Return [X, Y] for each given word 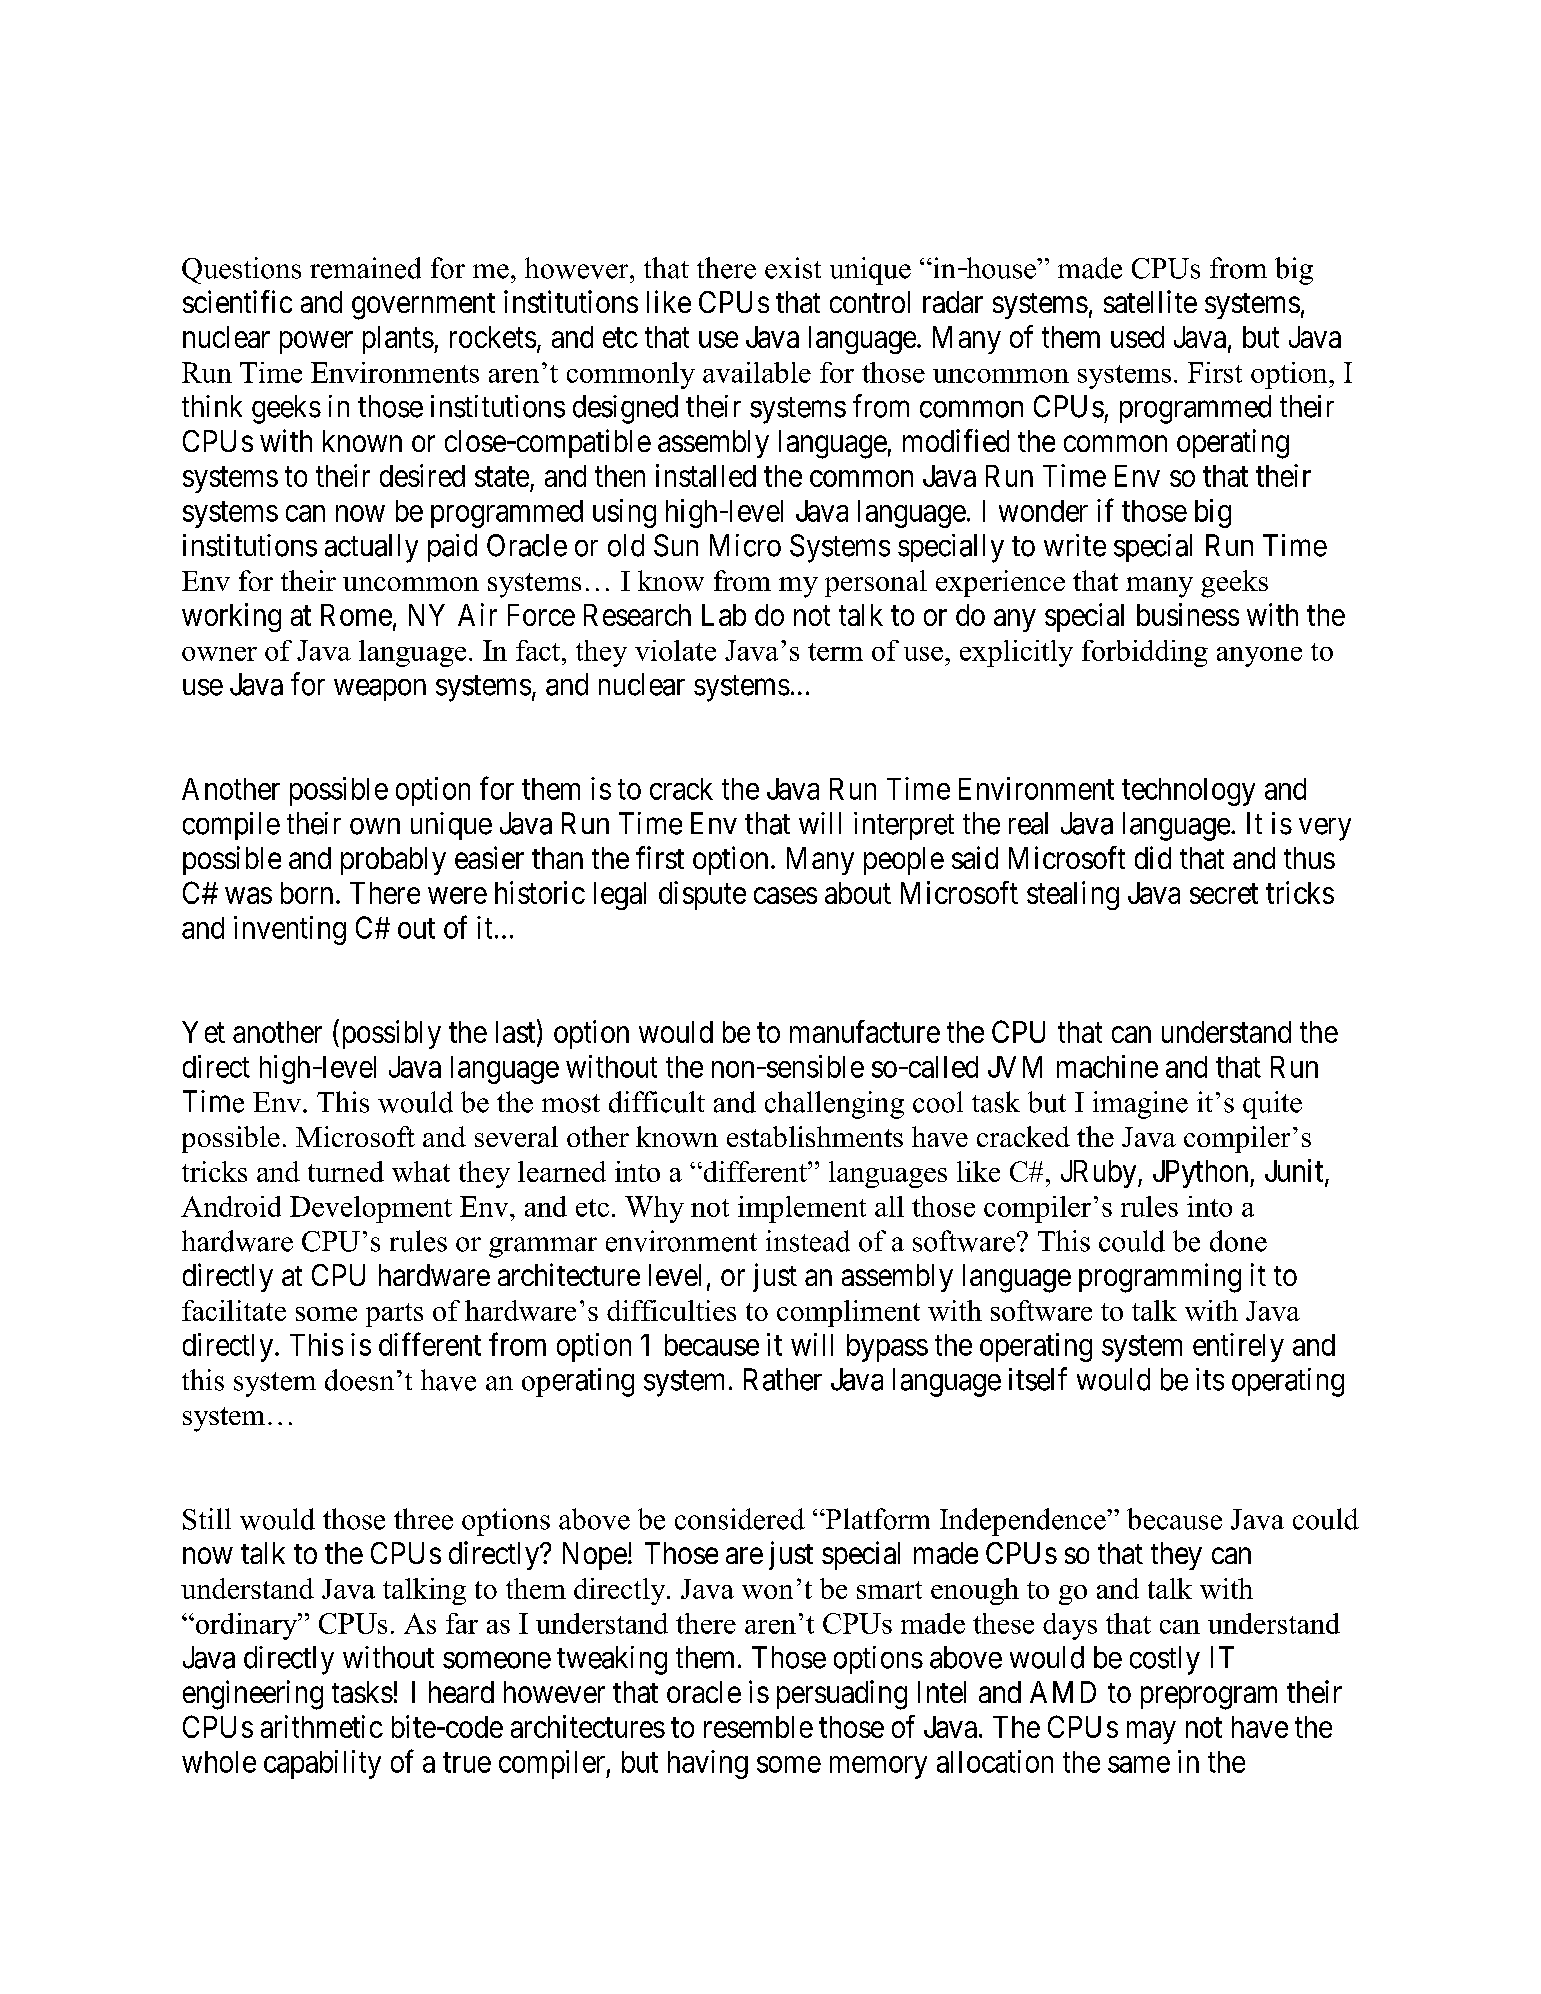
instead [808, 1241]
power [316, 342]
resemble [758, 1727]
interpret [904, 826]
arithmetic [322, 1726]
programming [1160, 1278]
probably [393, 861]
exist [793, 268]
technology [1188, 792]
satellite [1150, 301]
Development [371, 1209]
